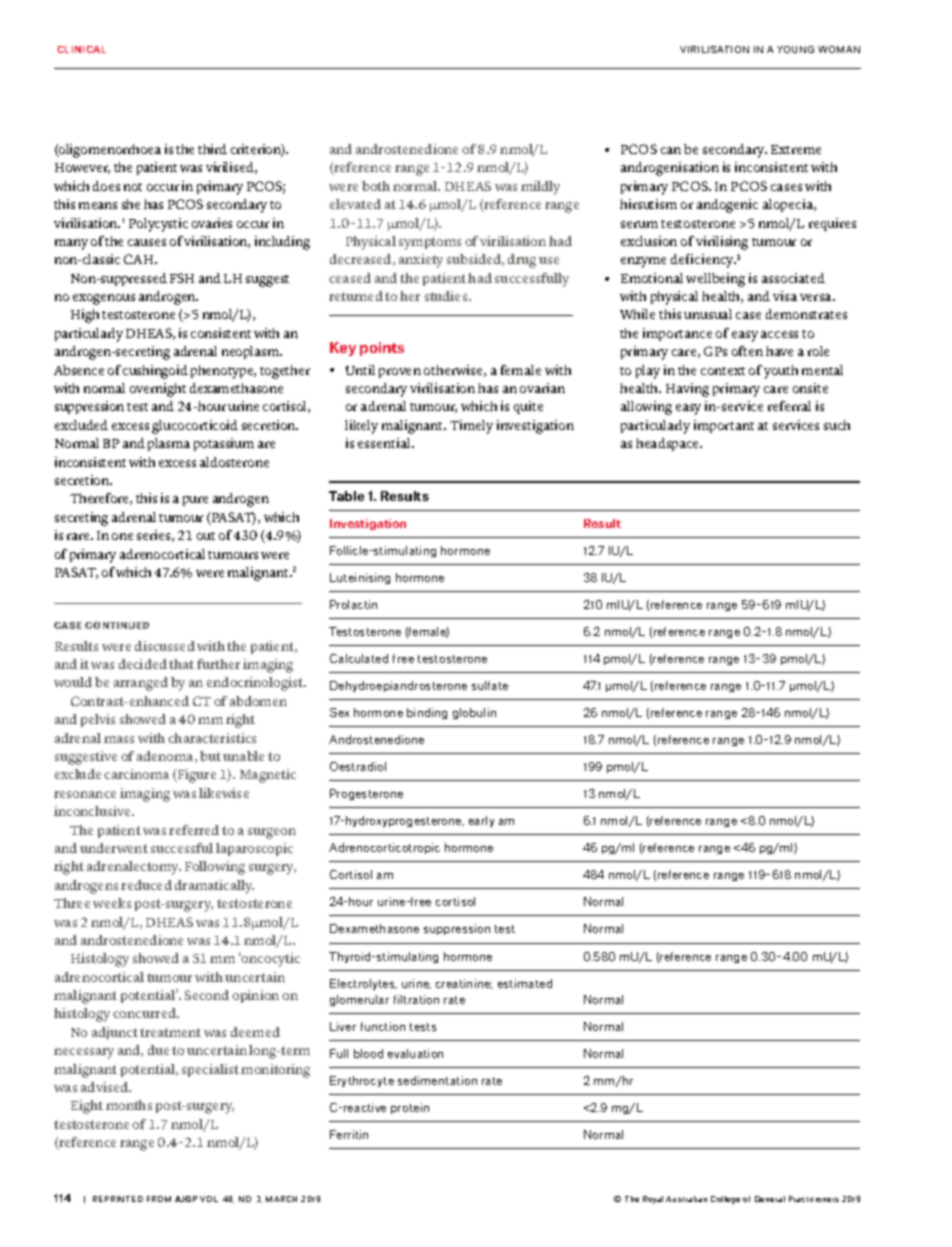 This screenshot has width=952, height=1247. I want to click on referred, so click(194, 830).
